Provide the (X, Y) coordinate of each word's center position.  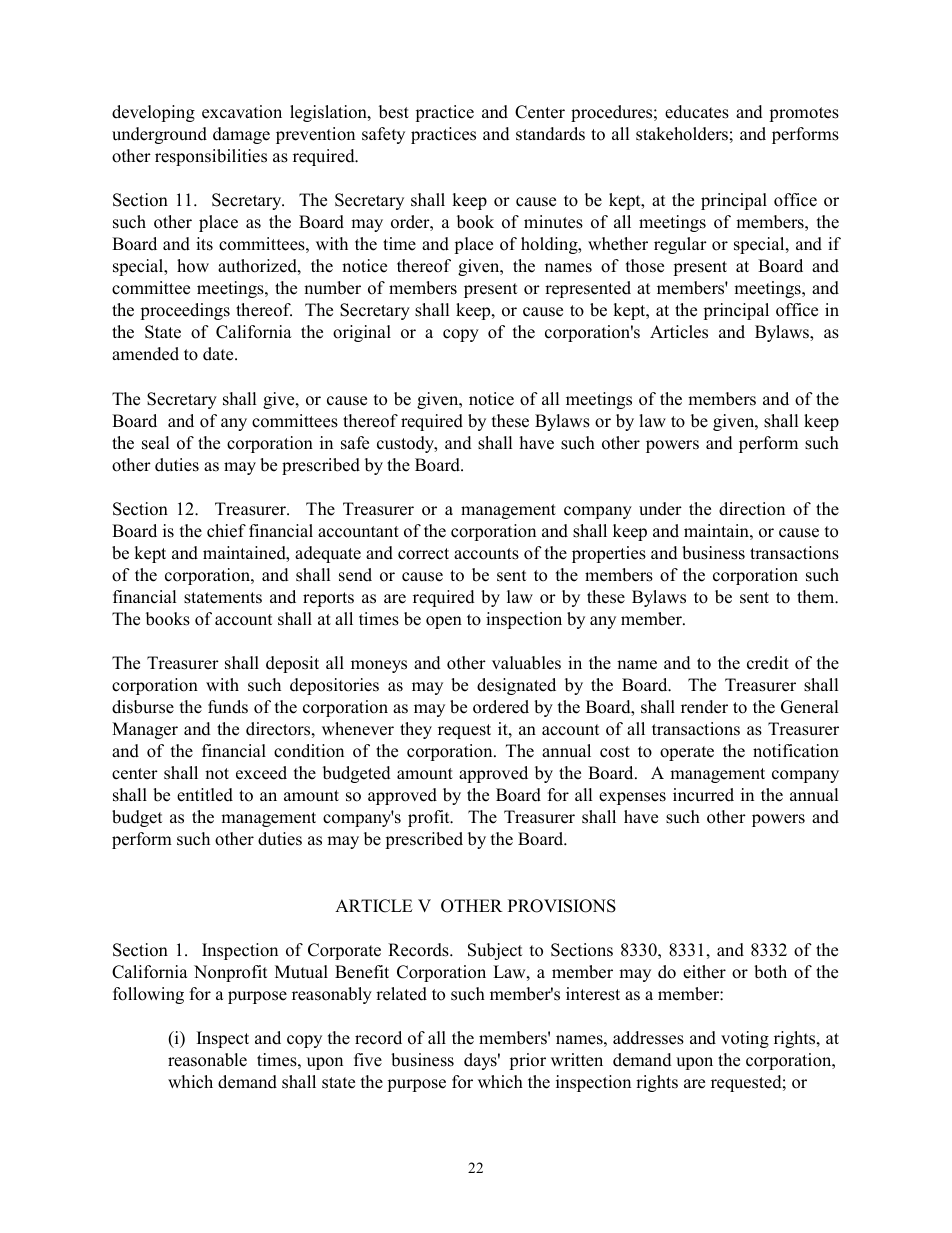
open (444, 622)
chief (226, 531)
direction (752, 509)
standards (550, 134)
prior (527, 1061)
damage (241, 135)
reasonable (207, 1060)
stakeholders (682, 134)
